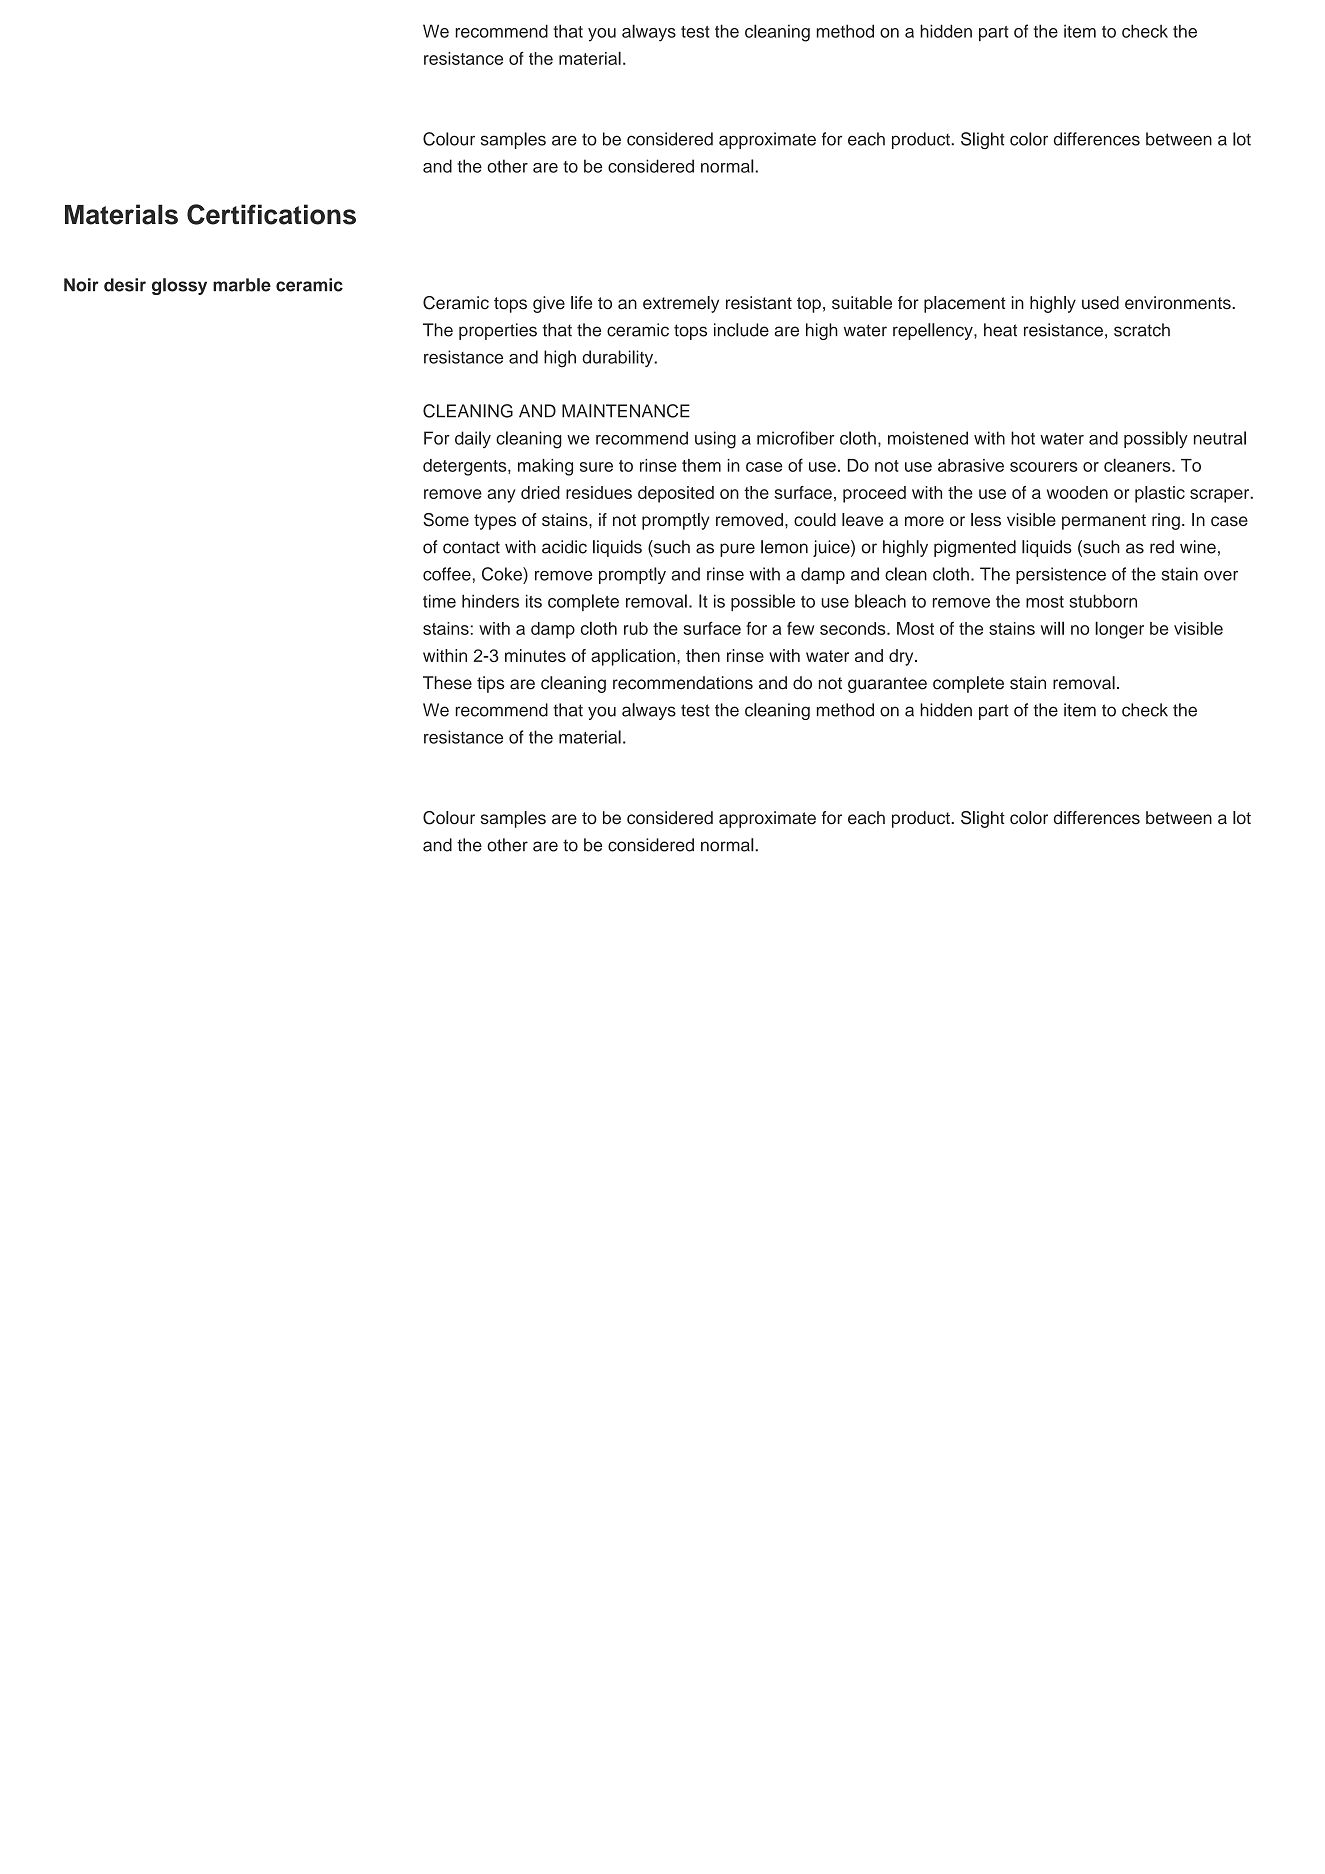  I want to click on life, so click(581, 303).
